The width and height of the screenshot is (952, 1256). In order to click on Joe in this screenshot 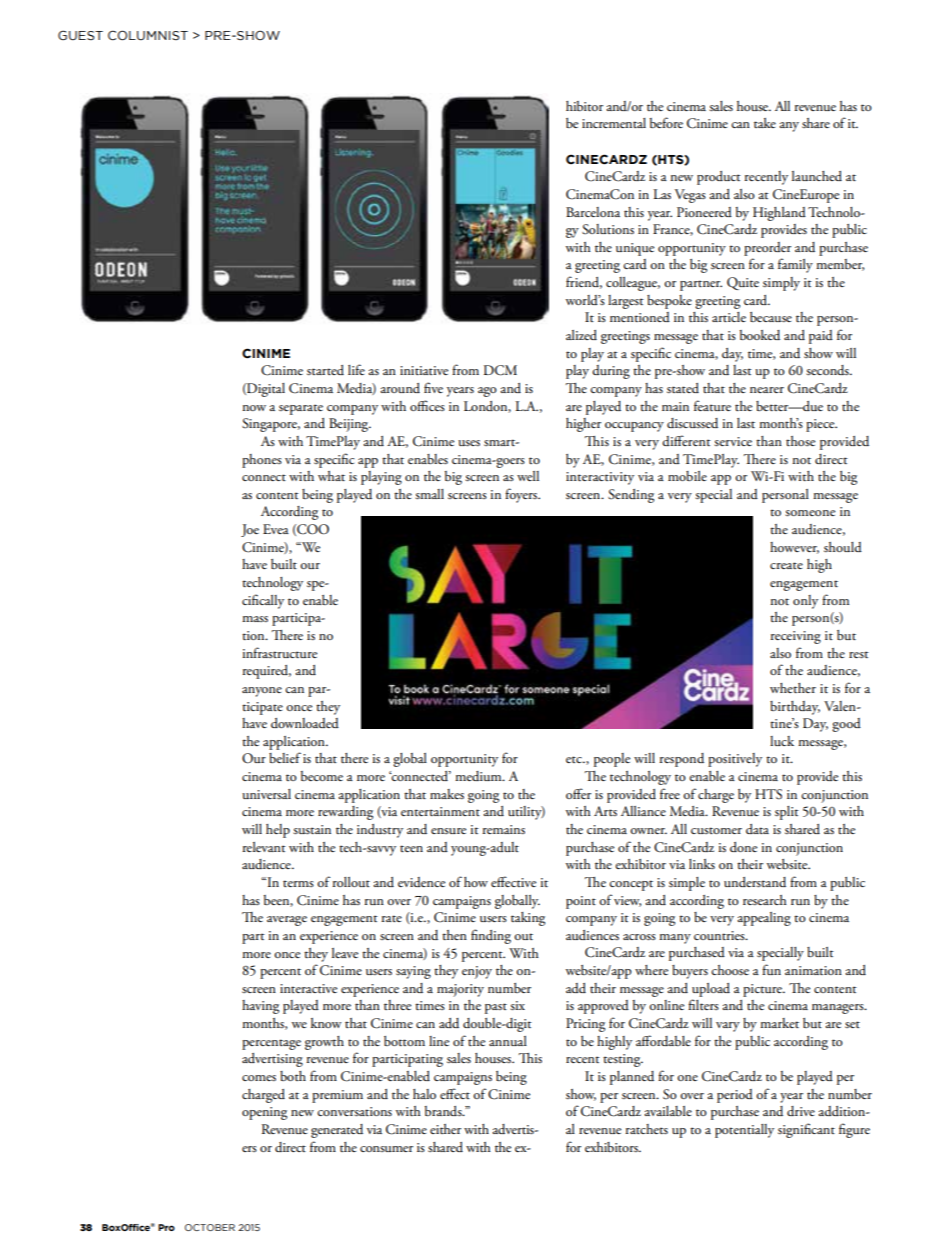, I will do `click(250, 530)`.
